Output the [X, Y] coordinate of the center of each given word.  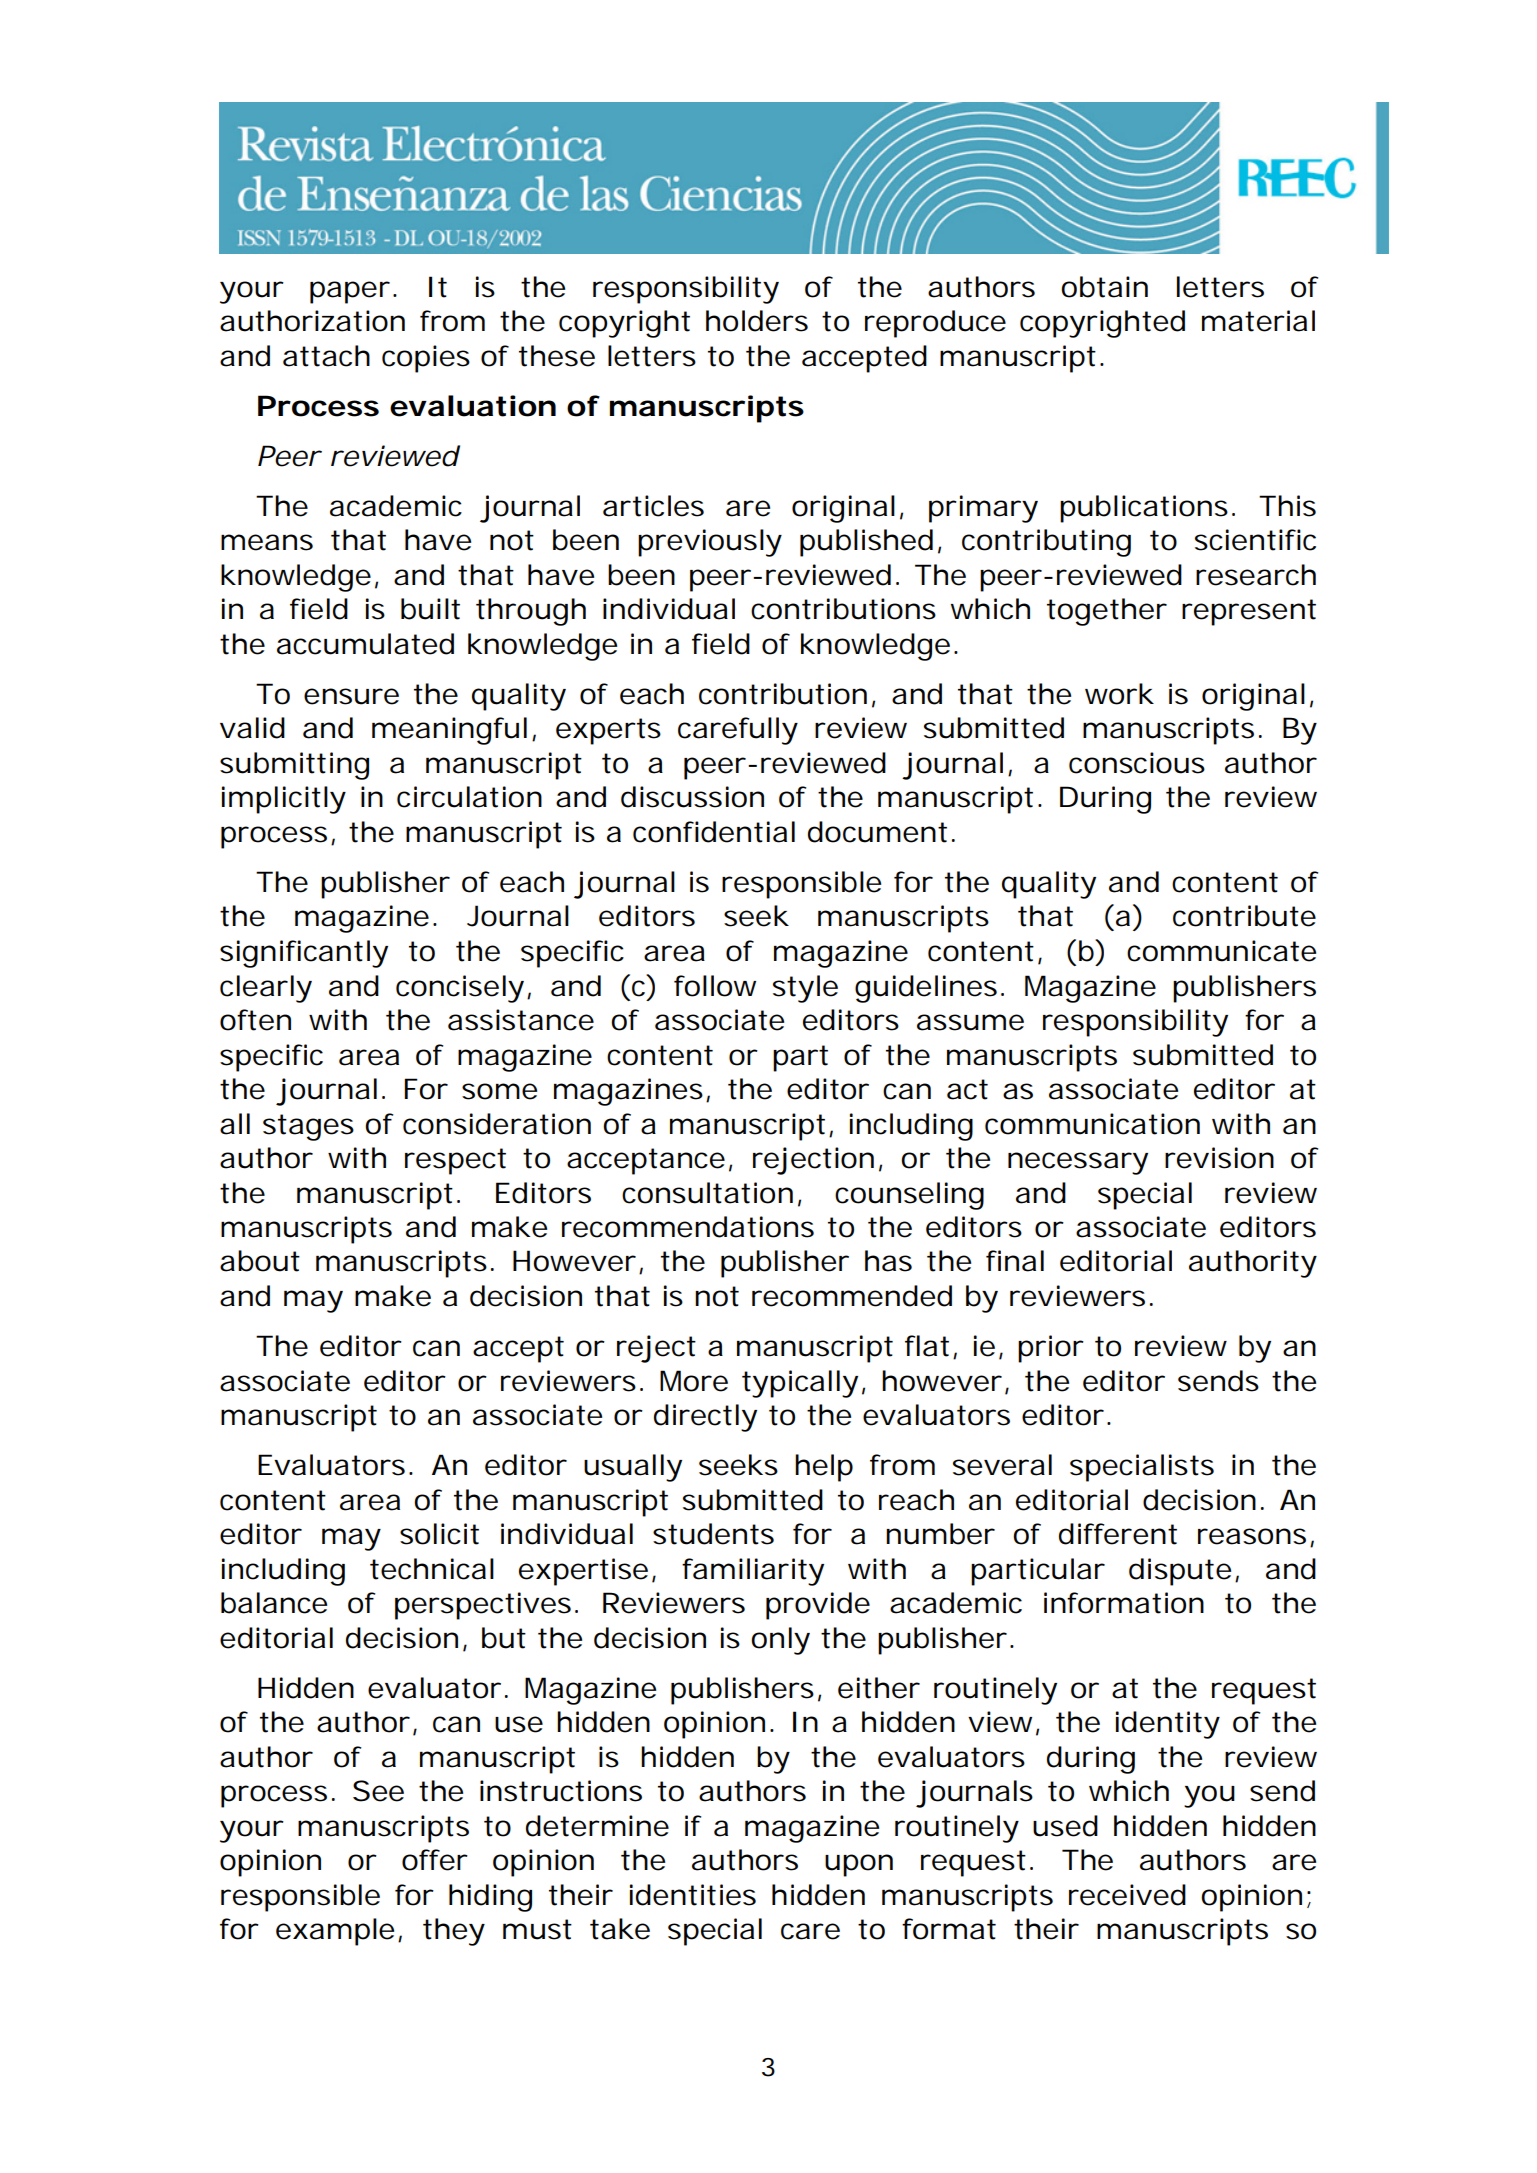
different [1118, 1534]
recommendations [688, 1227]
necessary [1078, 1163]
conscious [1137, 763]
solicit [439, 1534]
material [1258, 321]
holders [757, 321]
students [713, 1534]
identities [693, 1895]
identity [1167, 1725]
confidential [714, 832]
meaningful [449, 731]
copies [426, 359]
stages [308, 1127]
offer [435, 1860]
